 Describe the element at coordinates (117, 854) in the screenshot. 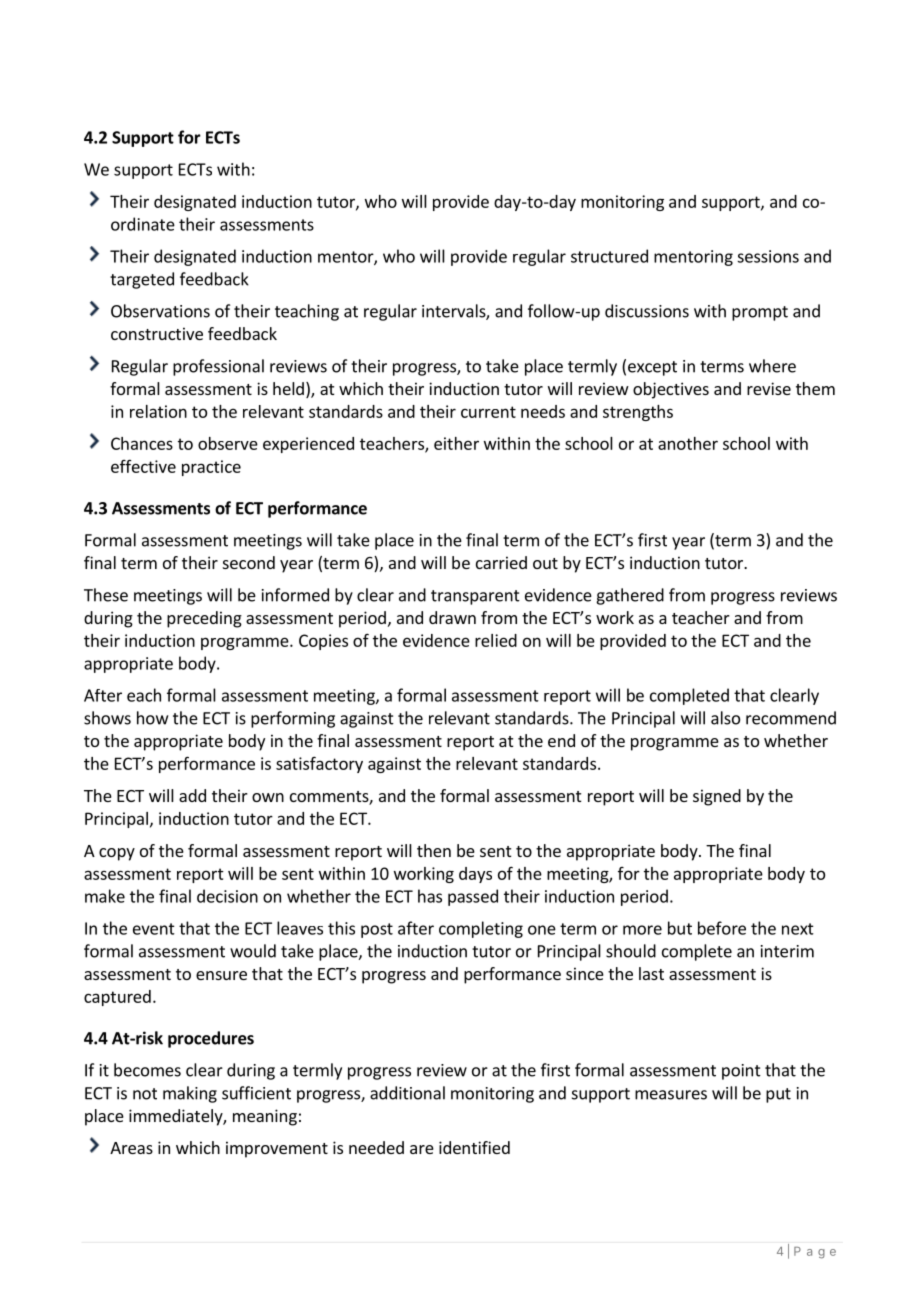

I see `copy` at that location.
